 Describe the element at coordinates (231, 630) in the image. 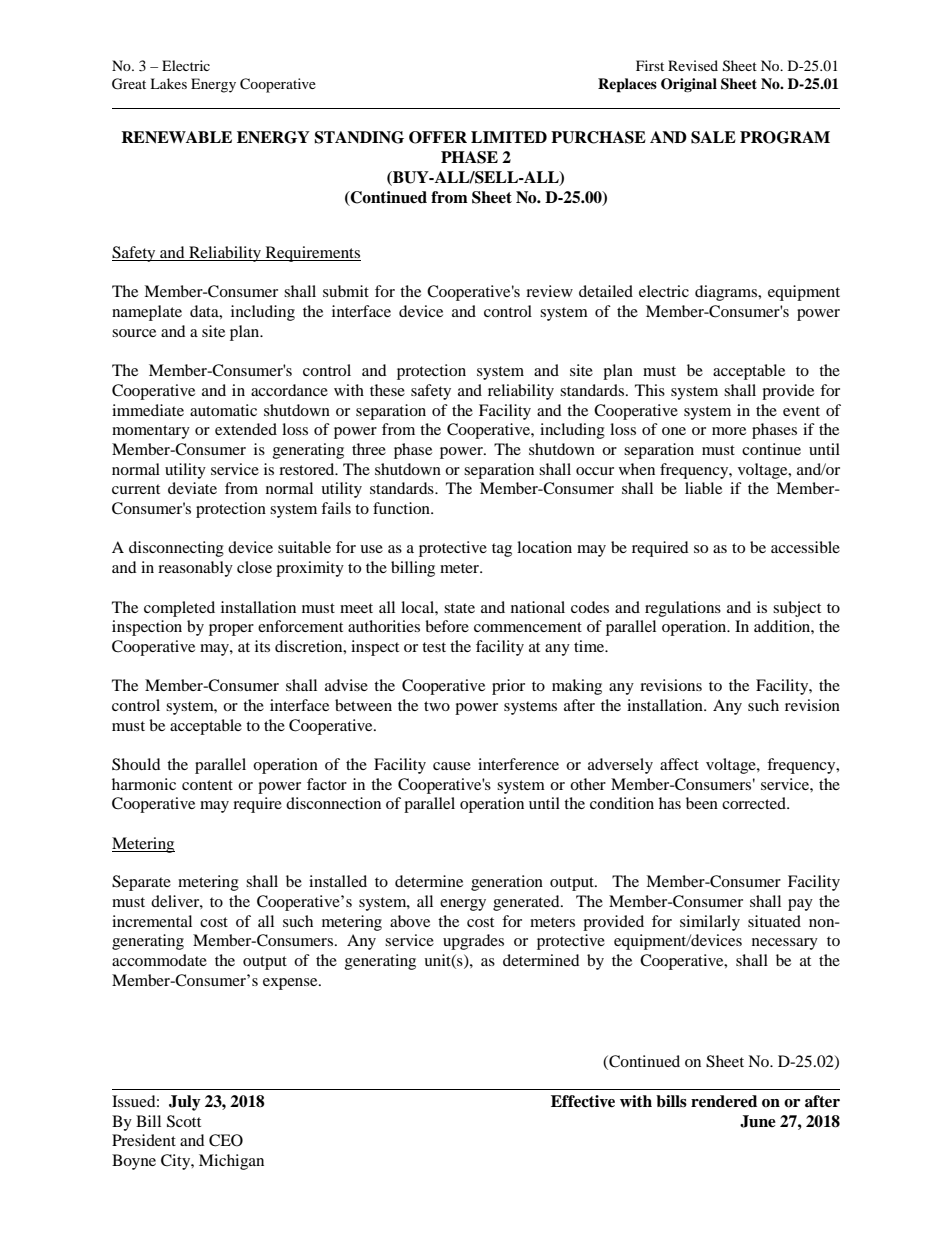

I see `proper` at that location.
